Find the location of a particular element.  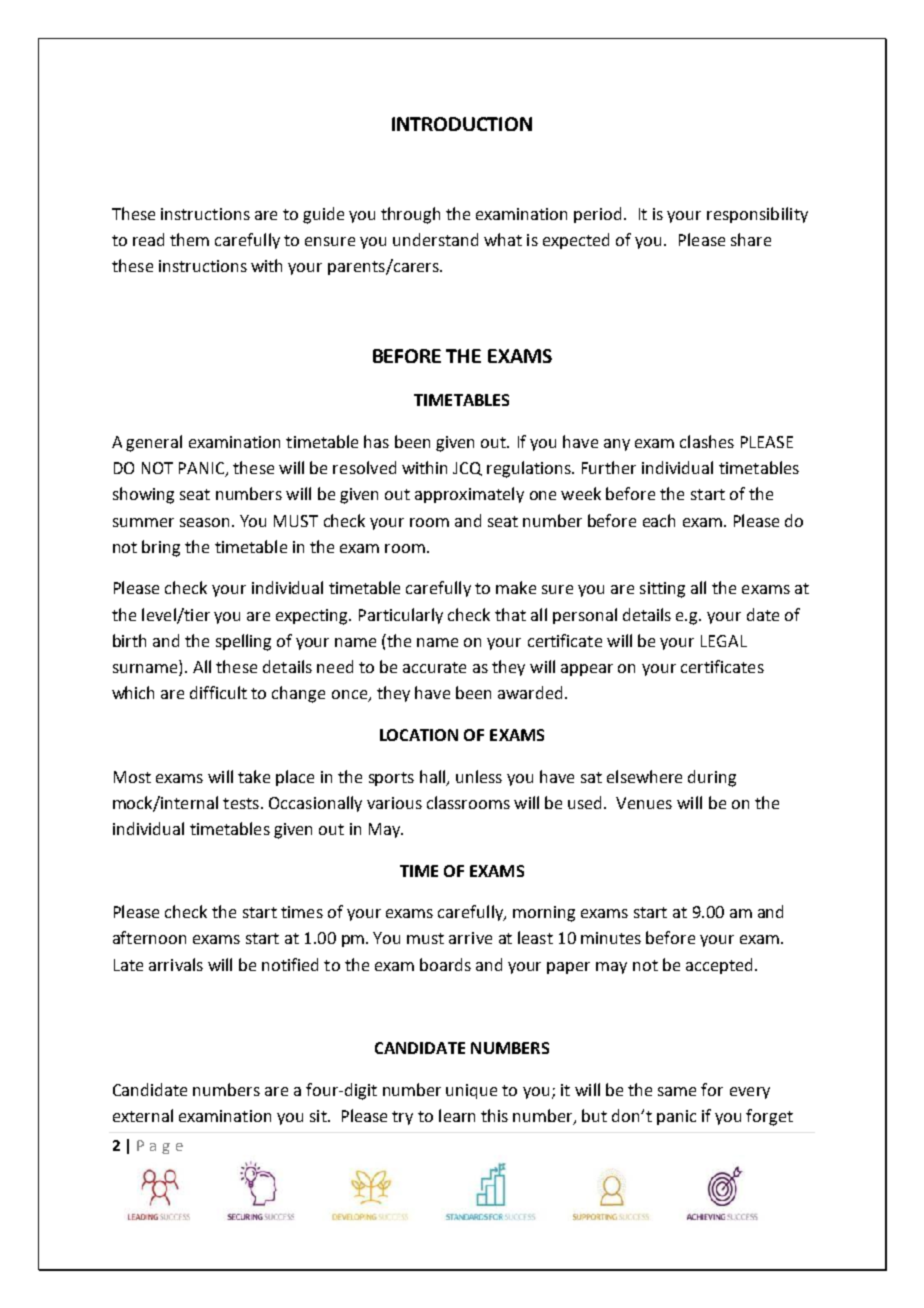

has is located at coordinates (376, 441).
